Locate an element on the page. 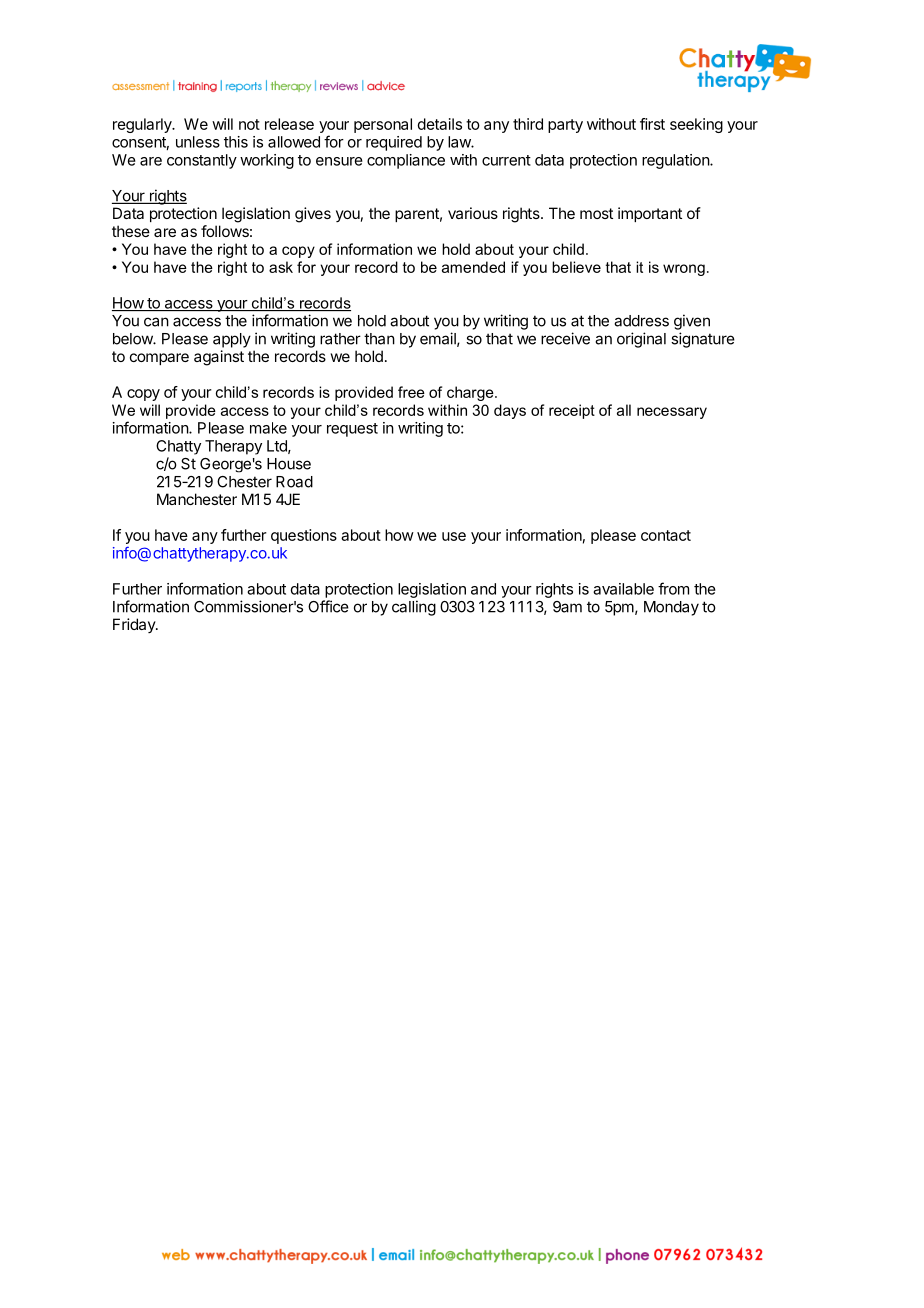 This image has height=1308, width=924. unless is located at coordinates (198, 142).
